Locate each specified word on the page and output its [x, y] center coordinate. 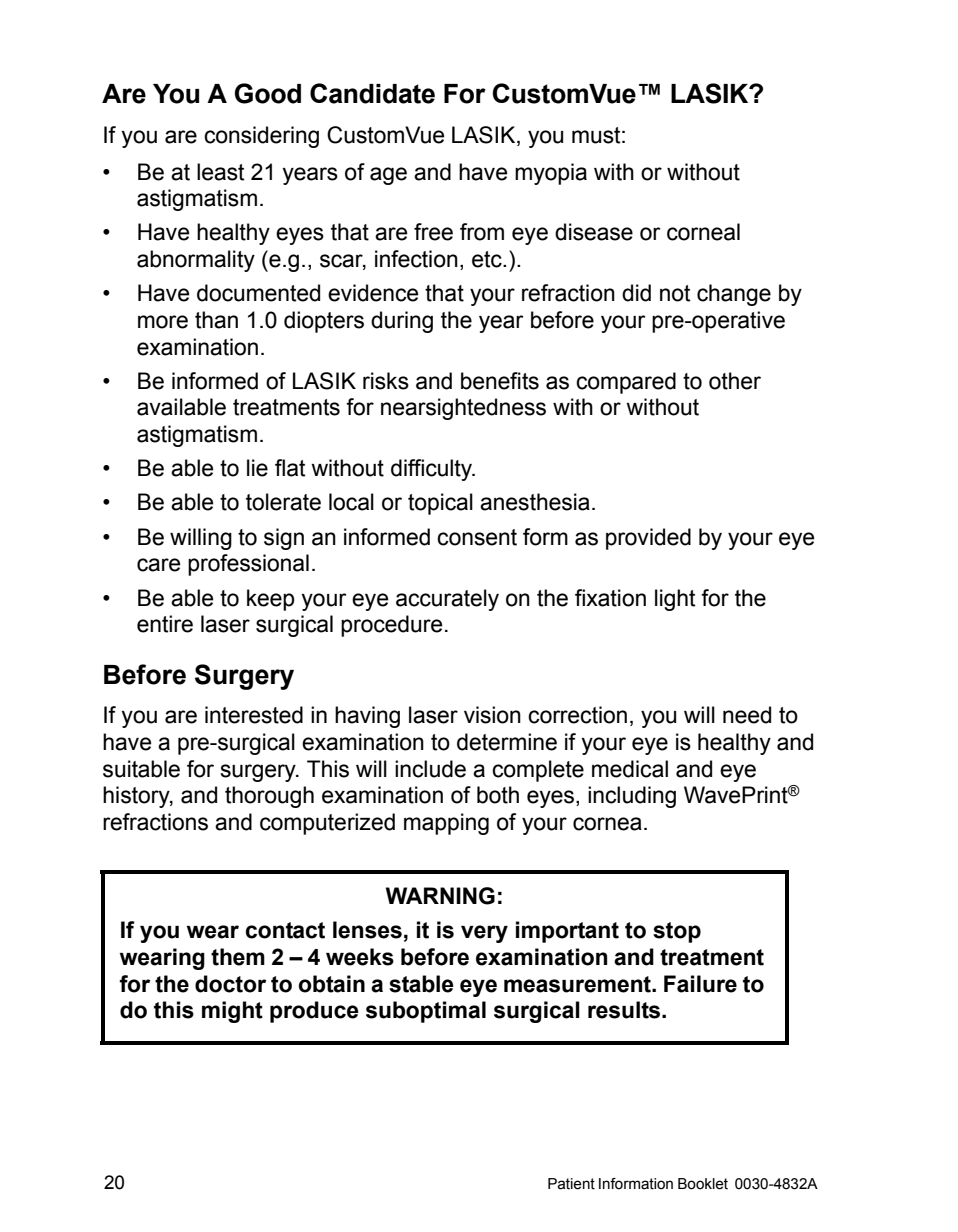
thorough [269, 797]
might [232, 1012]
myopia [551, 174]
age [388, 176]
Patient [571, 1184]
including [632, 797]
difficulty [433, 470]
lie [257, 468]
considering [261, 137]
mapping [446, 824]
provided [648, 539]
